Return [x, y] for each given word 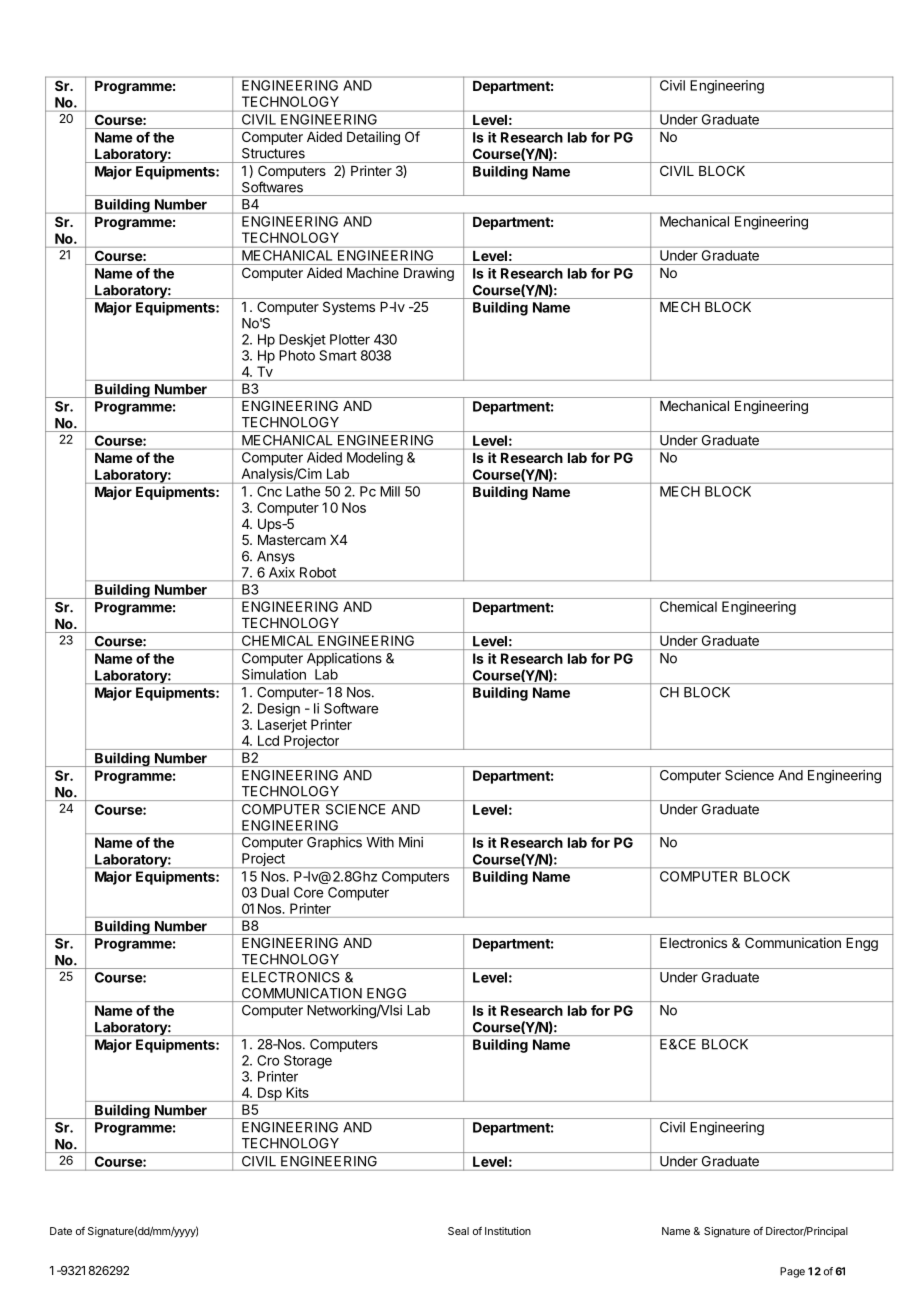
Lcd [268, 740]
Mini [411, 842]
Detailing [373, 138]
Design [279, 710]
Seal [458, 1231]
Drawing [429, 274]
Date [61, 1231]
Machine [373, 272]
